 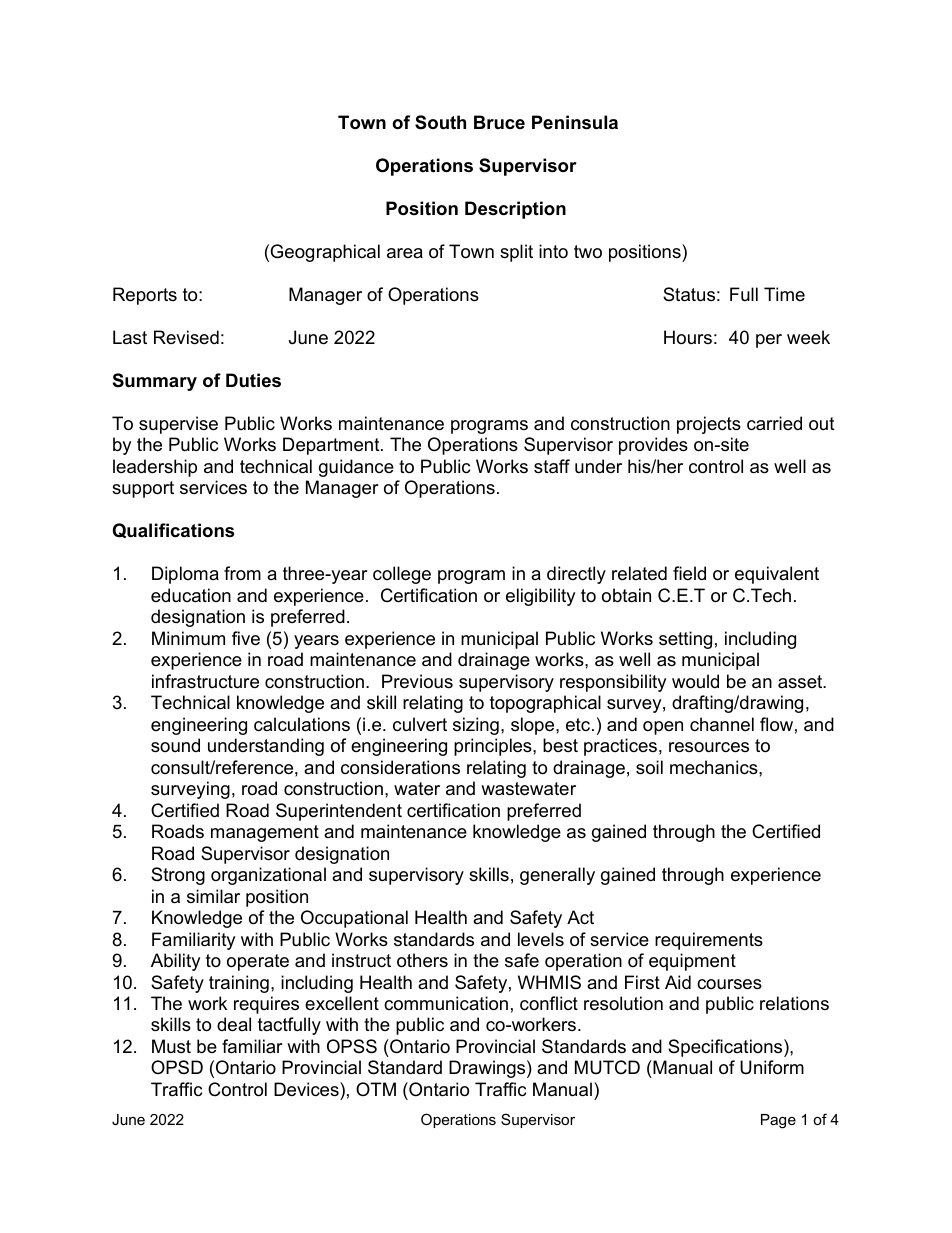 I want to click on mechanics, so click(x=715, y=767).
